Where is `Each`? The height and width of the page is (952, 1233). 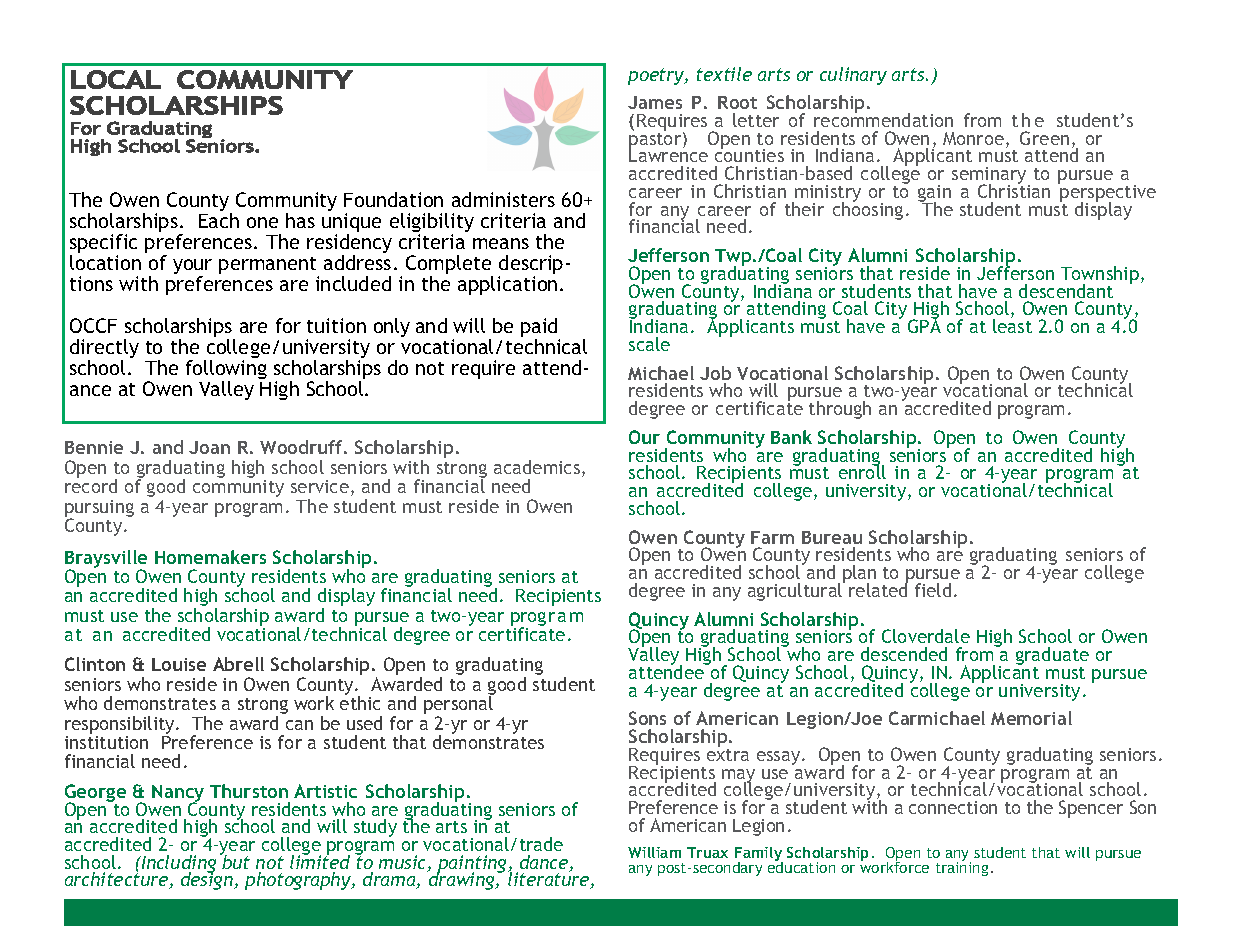
Each is located at coordinates (219, 220).
